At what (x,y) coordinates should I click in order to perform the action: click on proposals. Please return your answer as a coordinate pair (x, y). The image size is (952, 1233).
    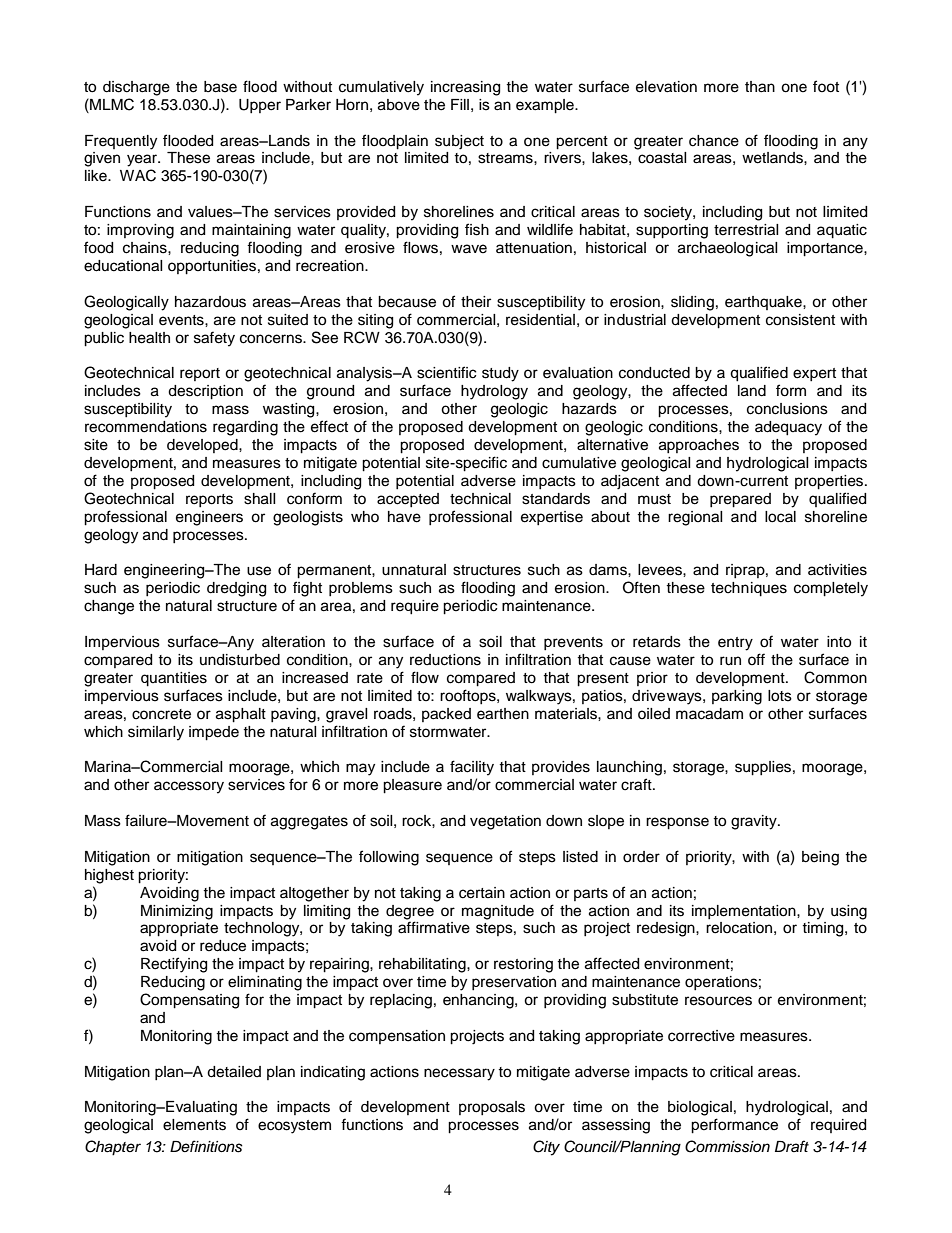
    Looking at the image, I should click on (492, 1108).
